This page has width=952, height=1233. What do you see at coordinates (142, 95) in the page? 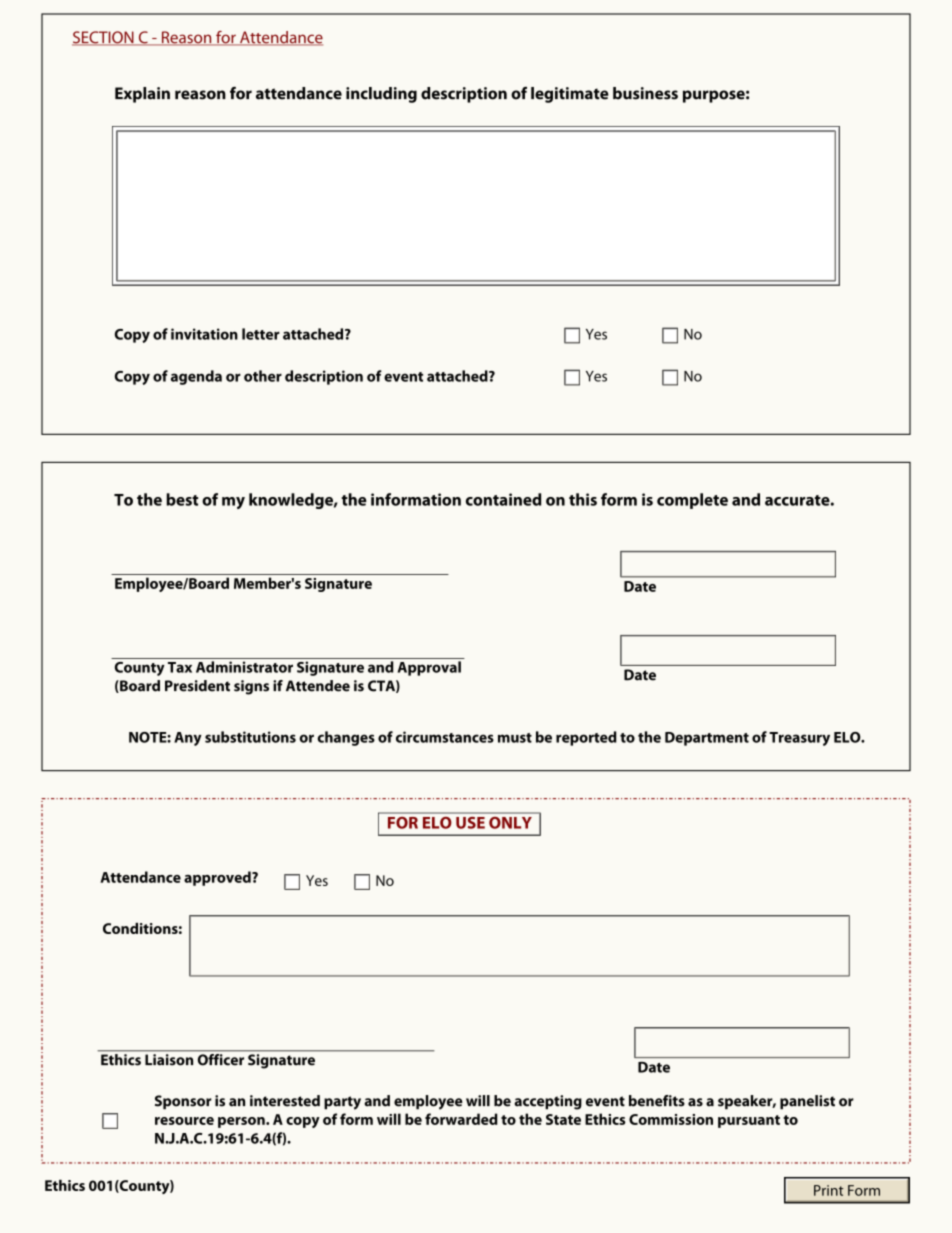
I see `Explain` at bounding box center [142, 95].
